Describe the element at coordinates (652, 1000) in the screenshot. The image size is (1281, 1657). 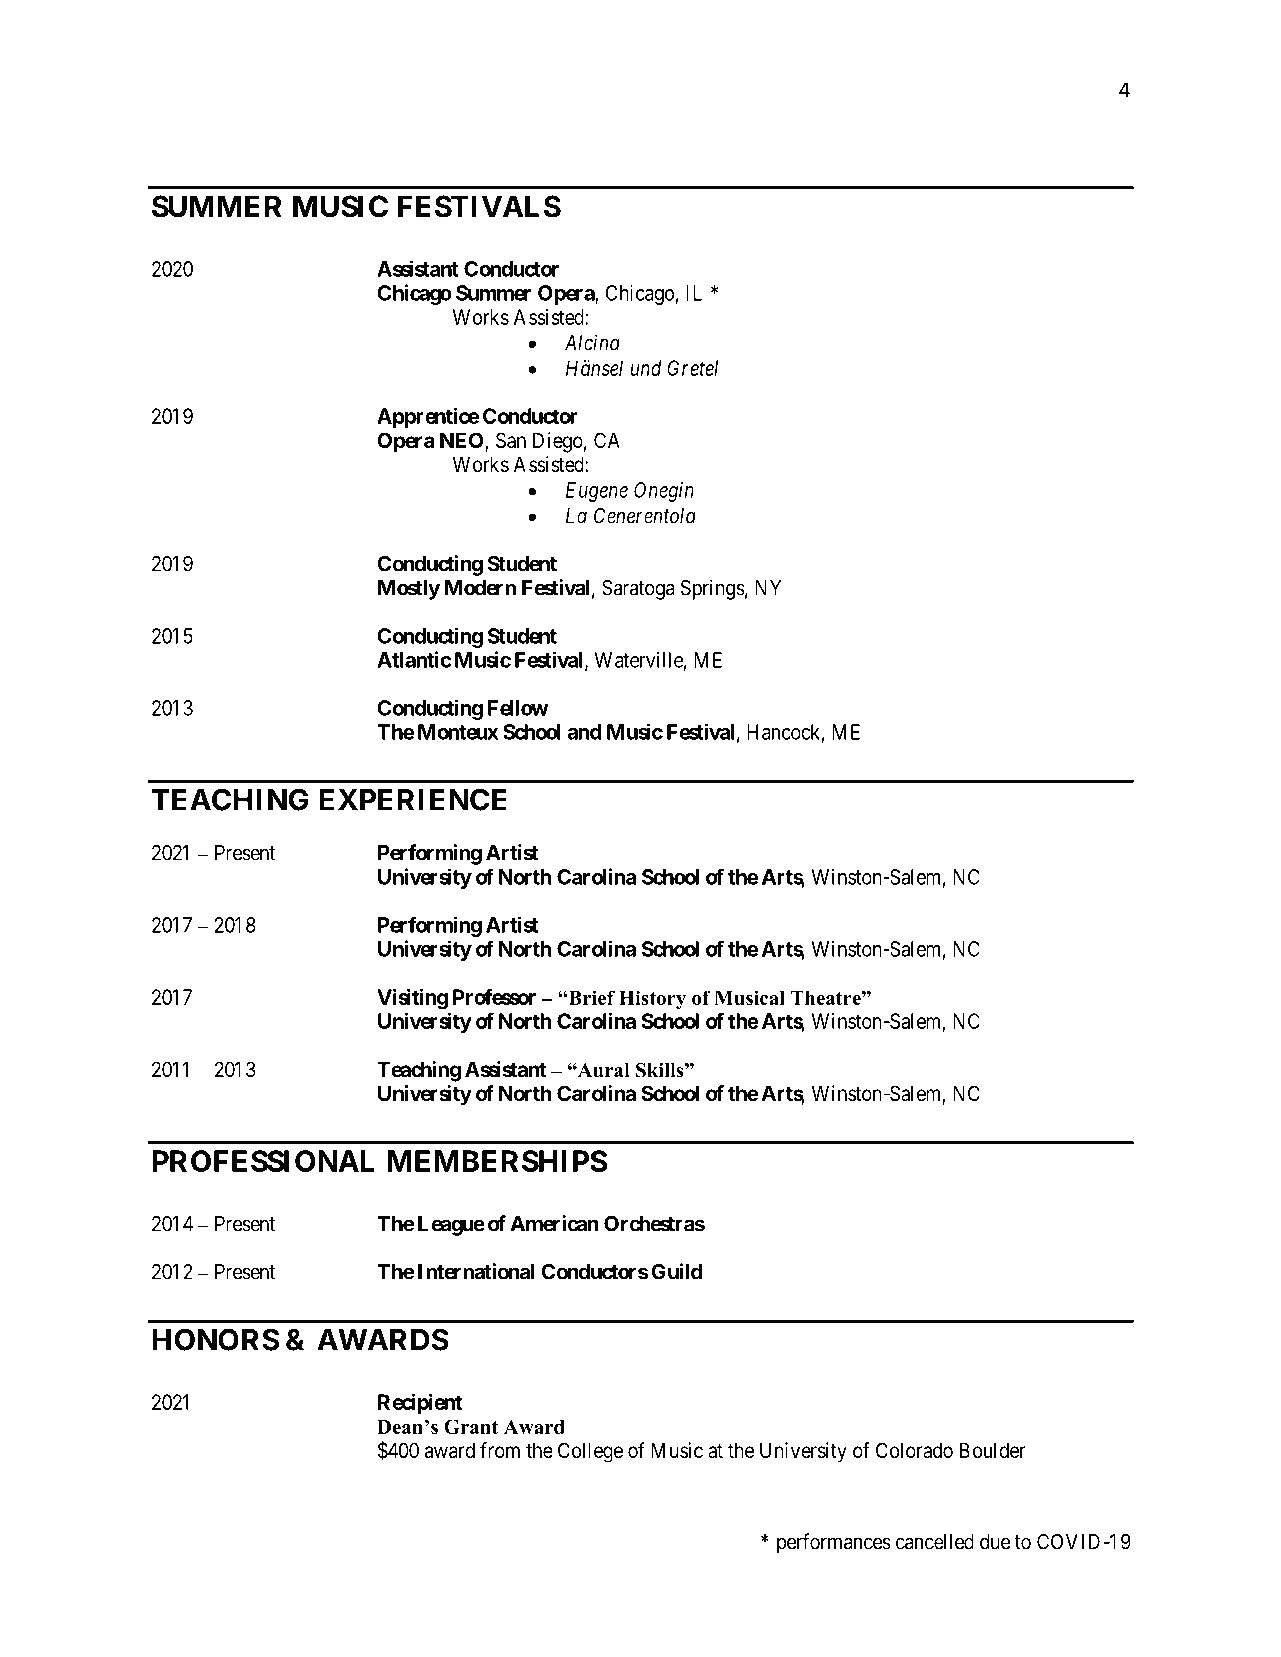
I see `History` at that location.
